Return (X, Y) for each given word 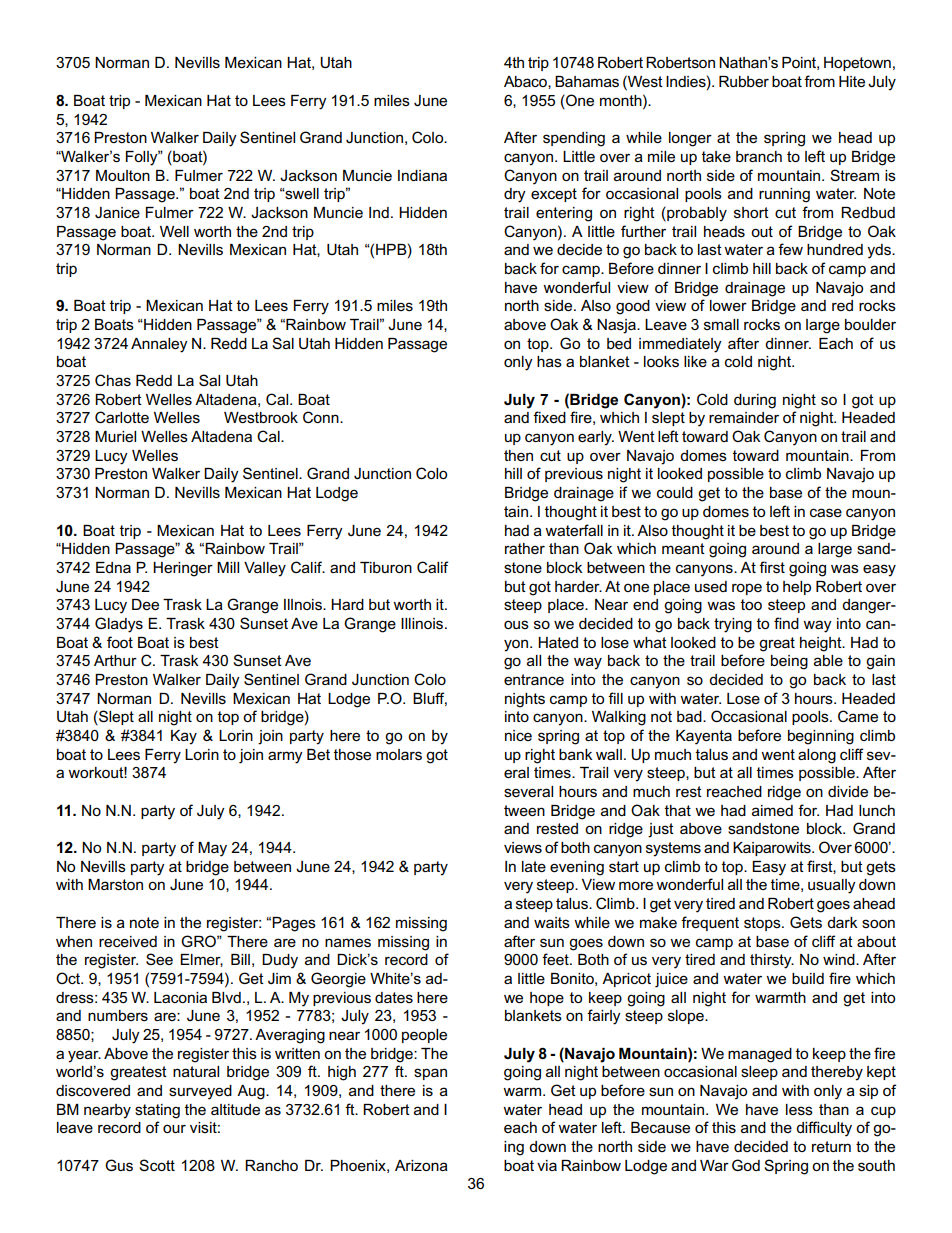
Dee (145, 604)
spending (574, 139)
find (786, 623)
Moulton (123, 175)
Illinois (423, 623)
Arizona (421, 1165)
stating (157, 1111)
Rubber (744, 81)
